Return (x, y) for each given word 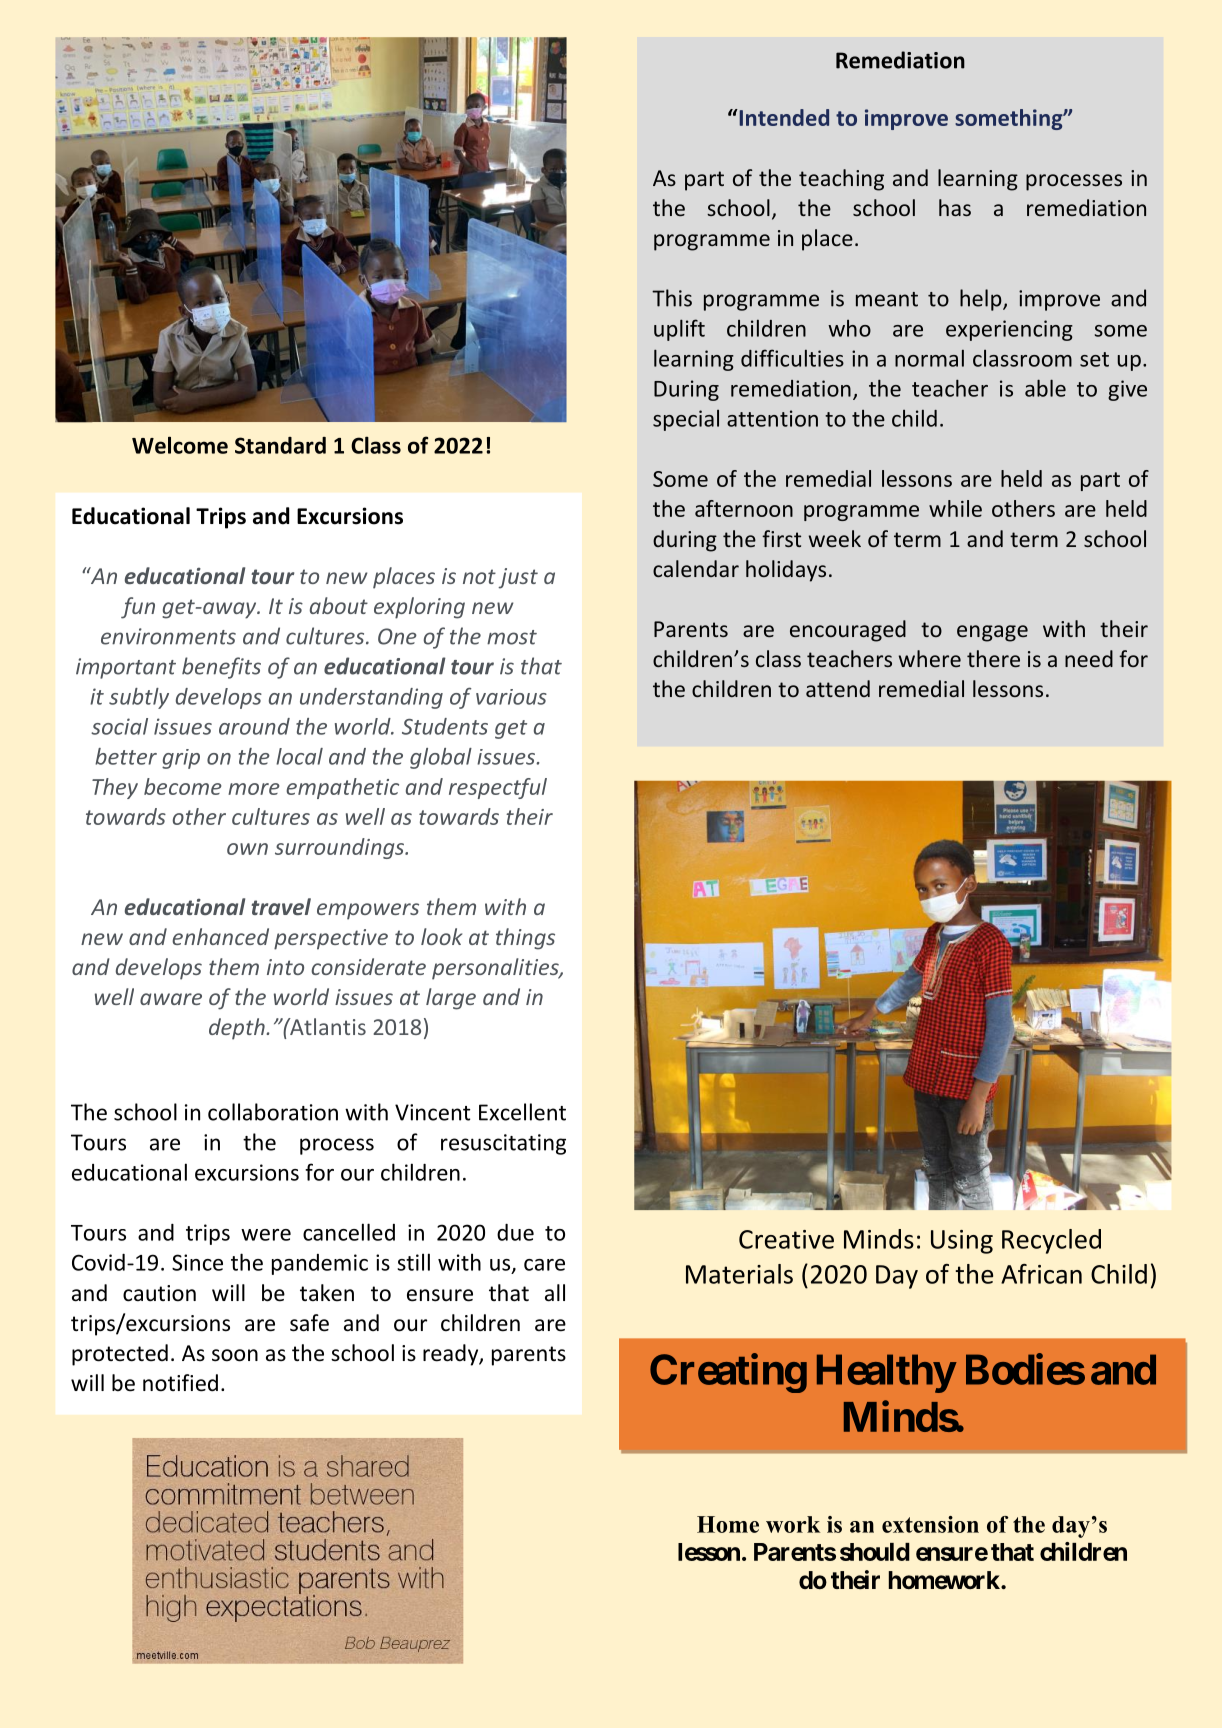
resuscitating (503, 1144)
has (955, 207)
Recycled (1051, 1241)
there (993, 658)
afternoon (744, 508)
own (247, 849)
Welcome (180, 445)
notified (180, 1383)
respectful (498, 788)
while (955, 508)
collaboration (273, 1112)
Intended (783, 117)
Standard (280, 445)
